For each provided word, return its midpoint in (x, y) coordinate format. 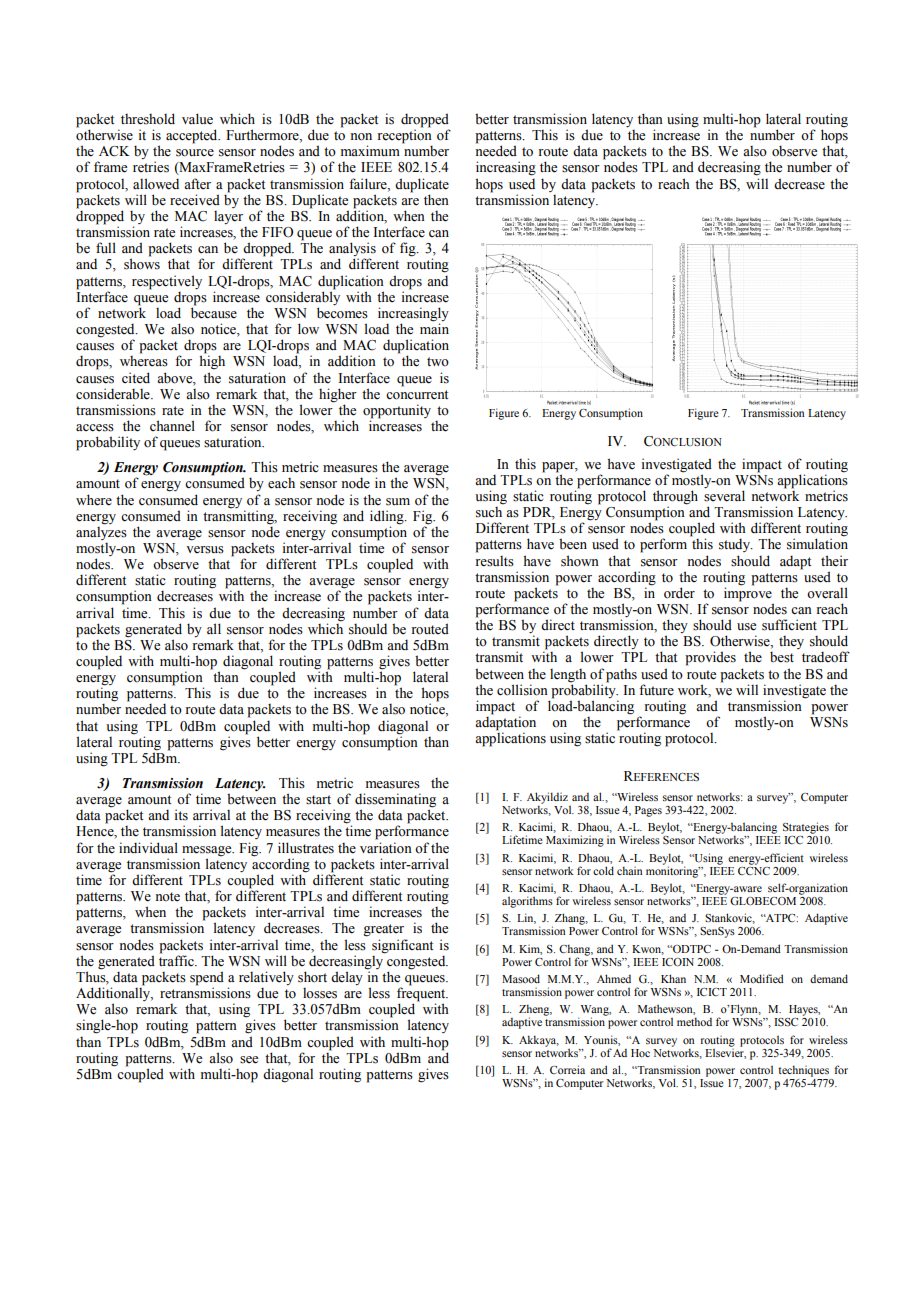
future (656, 690)
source (195, 153)
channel (172, 426)
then (436, 200)
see (249, 1060)
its (181, 815)
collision (522, 690)
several (724, 496)
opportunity (397, 412)
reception (404, 136)
